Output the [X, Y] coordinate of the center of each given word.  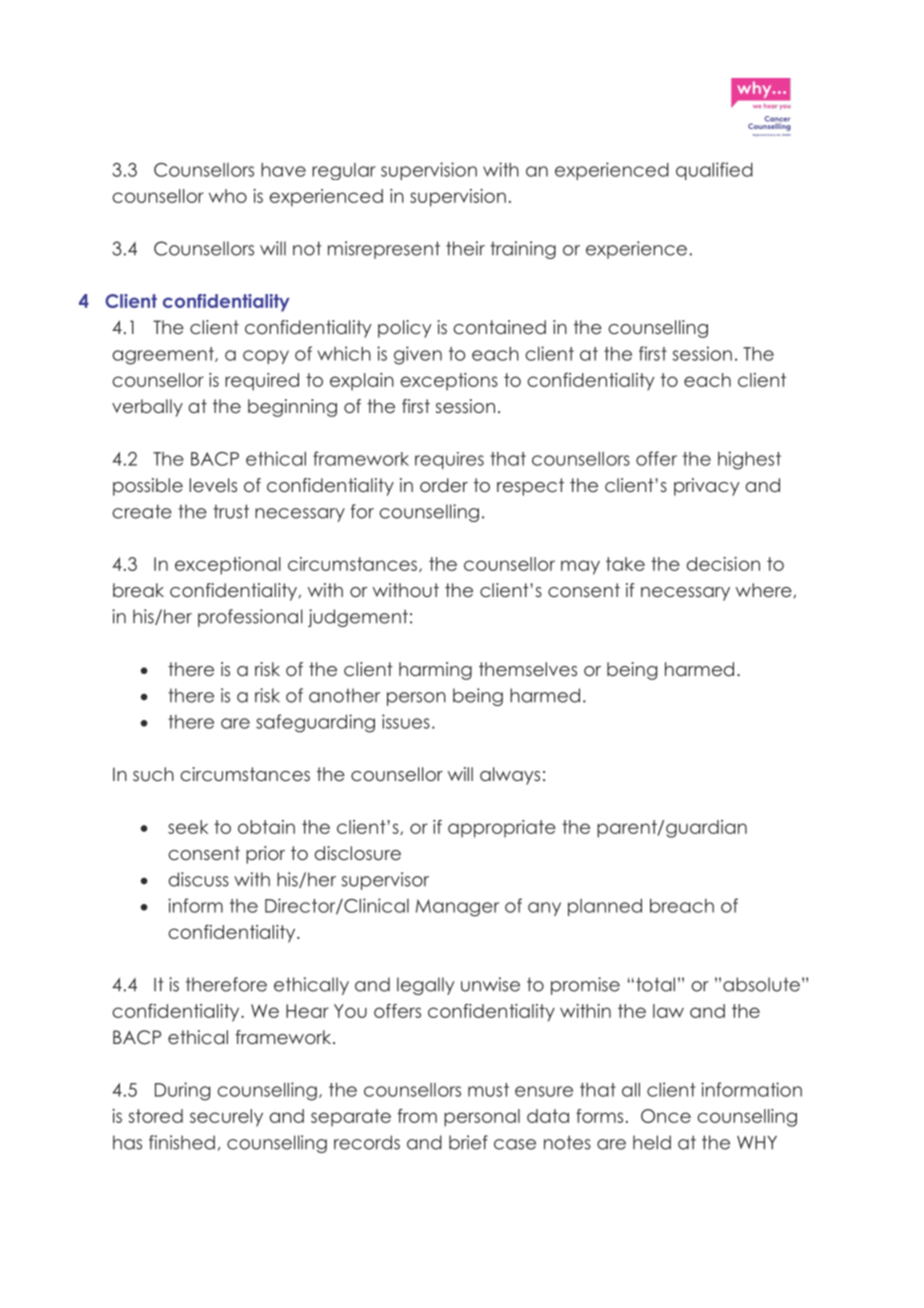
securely [226, 1118]
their [465, 248]
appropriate [502, 829]
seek [188, 827]
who [228, 196]
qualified [714, 171]
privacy [707, 487]
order [444, 485]
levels [213, 485]
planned [605, 907]
